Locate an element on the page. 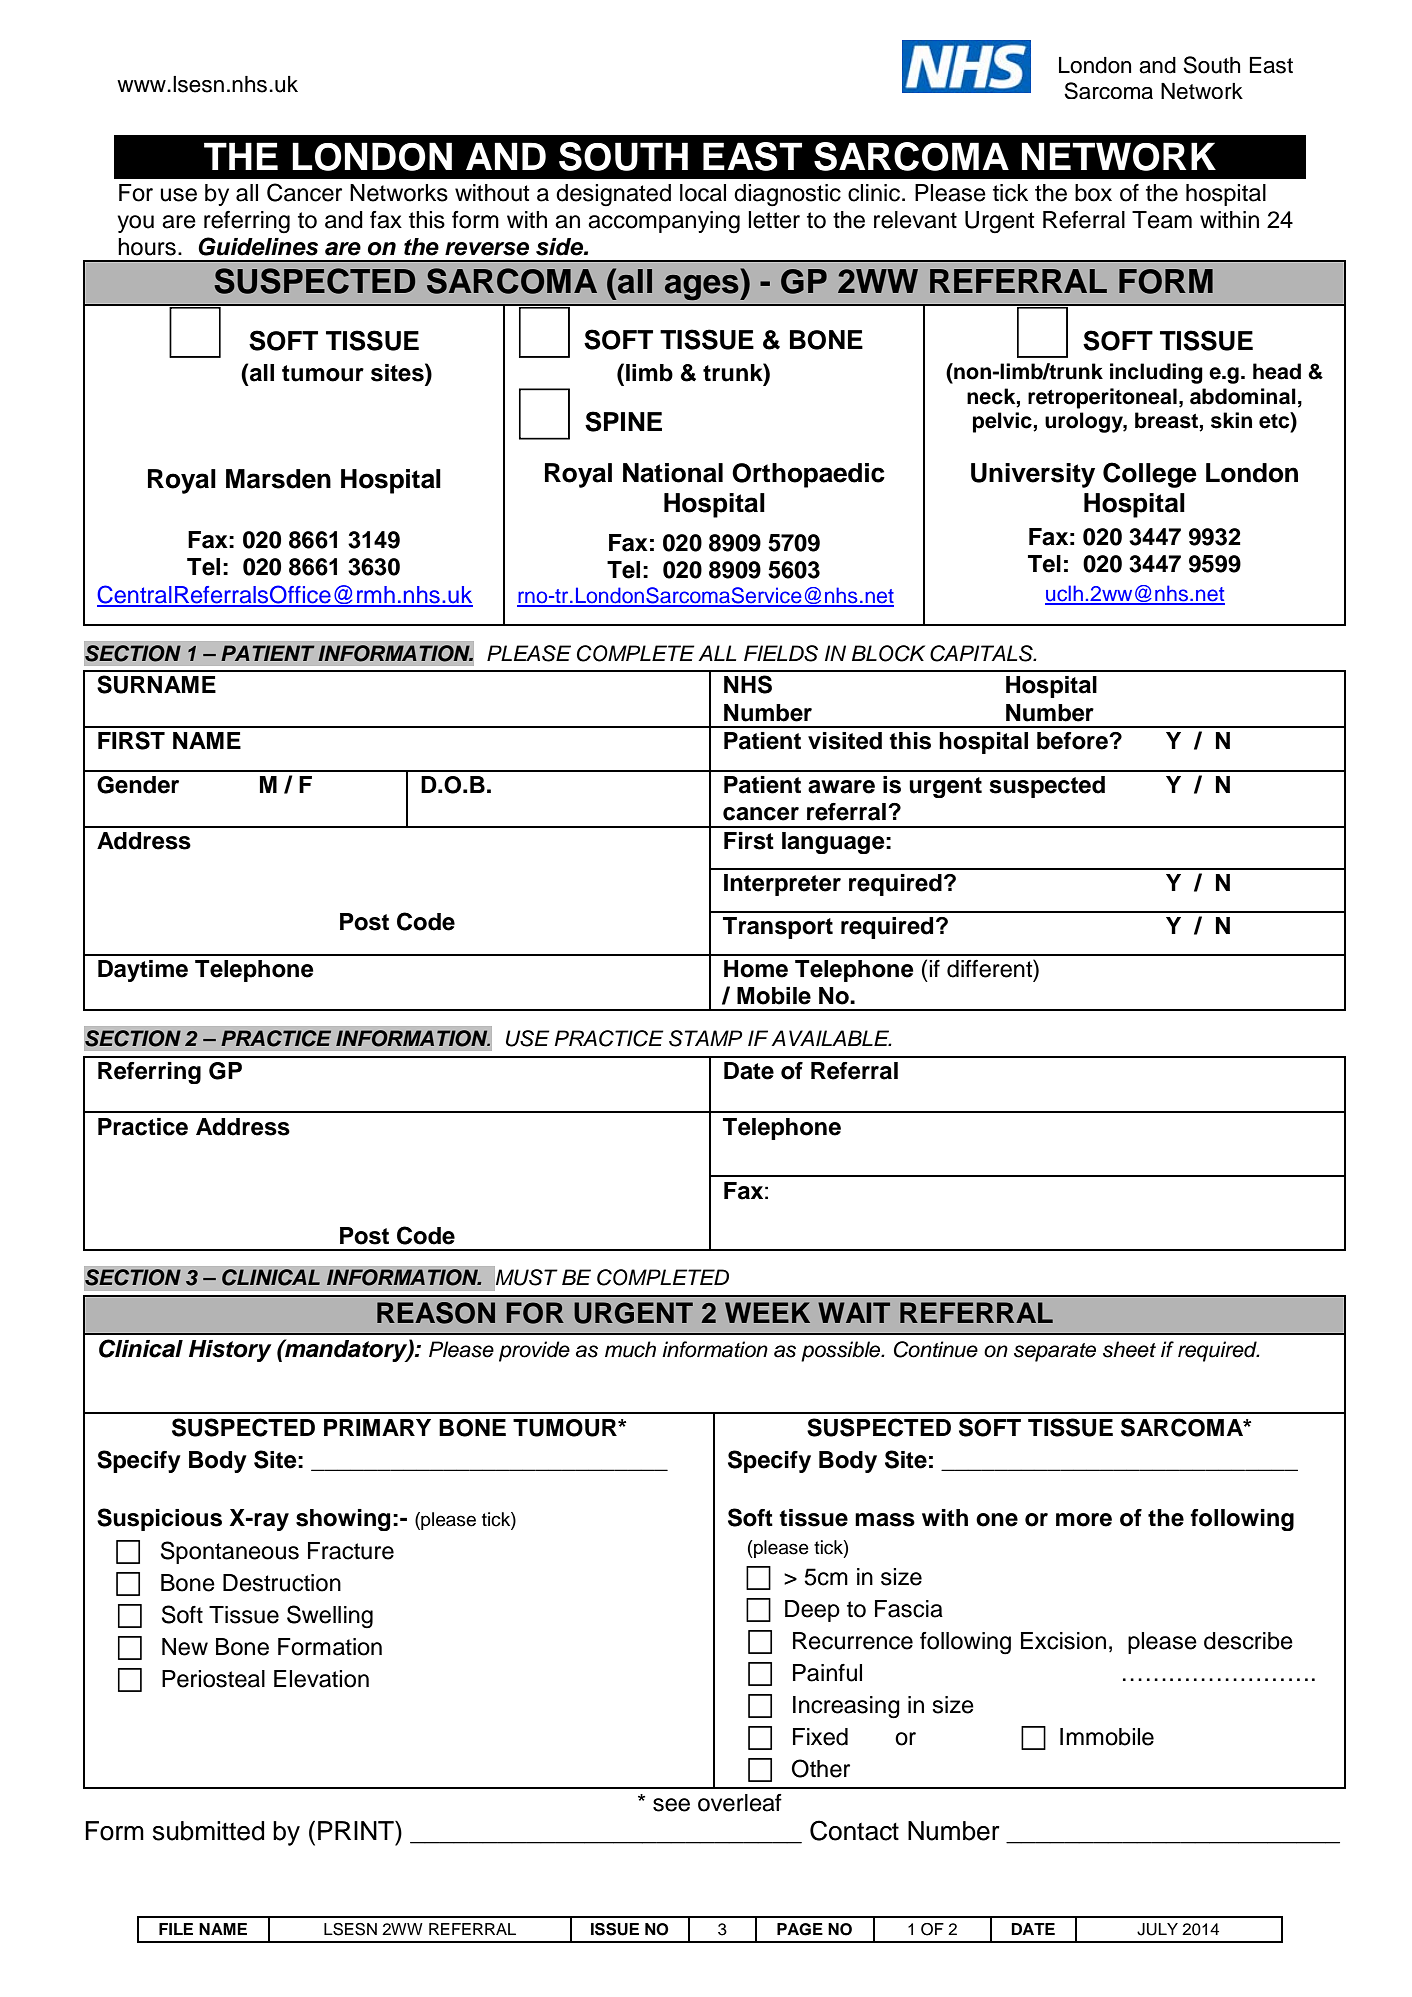  JULY is located at coordinates (1157, 1929).
